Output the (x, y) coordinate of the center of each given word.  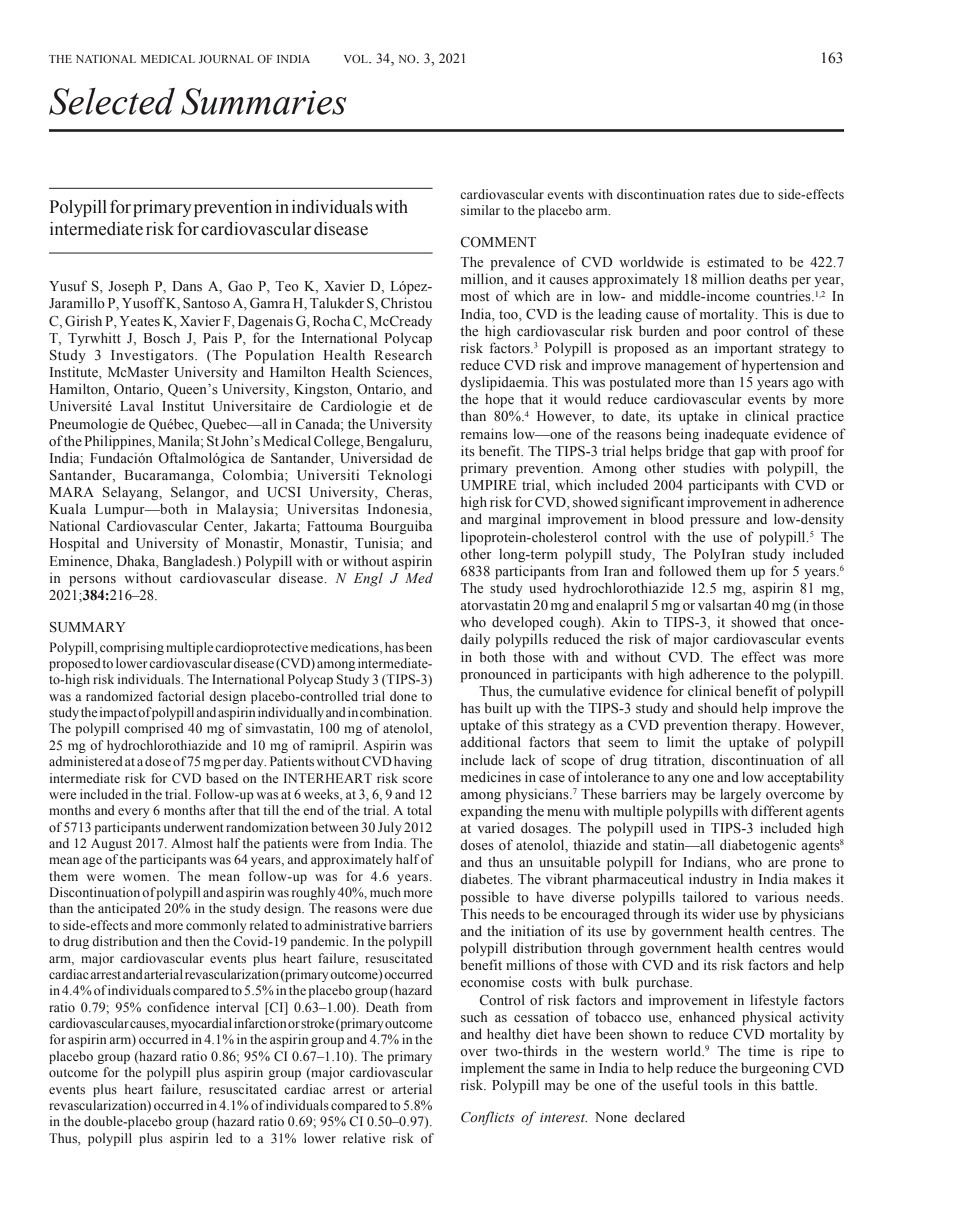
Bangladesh (199, 562)
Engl (368, 579)
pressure (715, 522)
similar (480, 210)
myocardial (201, 1024)
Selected (112, 101)
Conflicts (488, 1118)
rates (722, 195)
